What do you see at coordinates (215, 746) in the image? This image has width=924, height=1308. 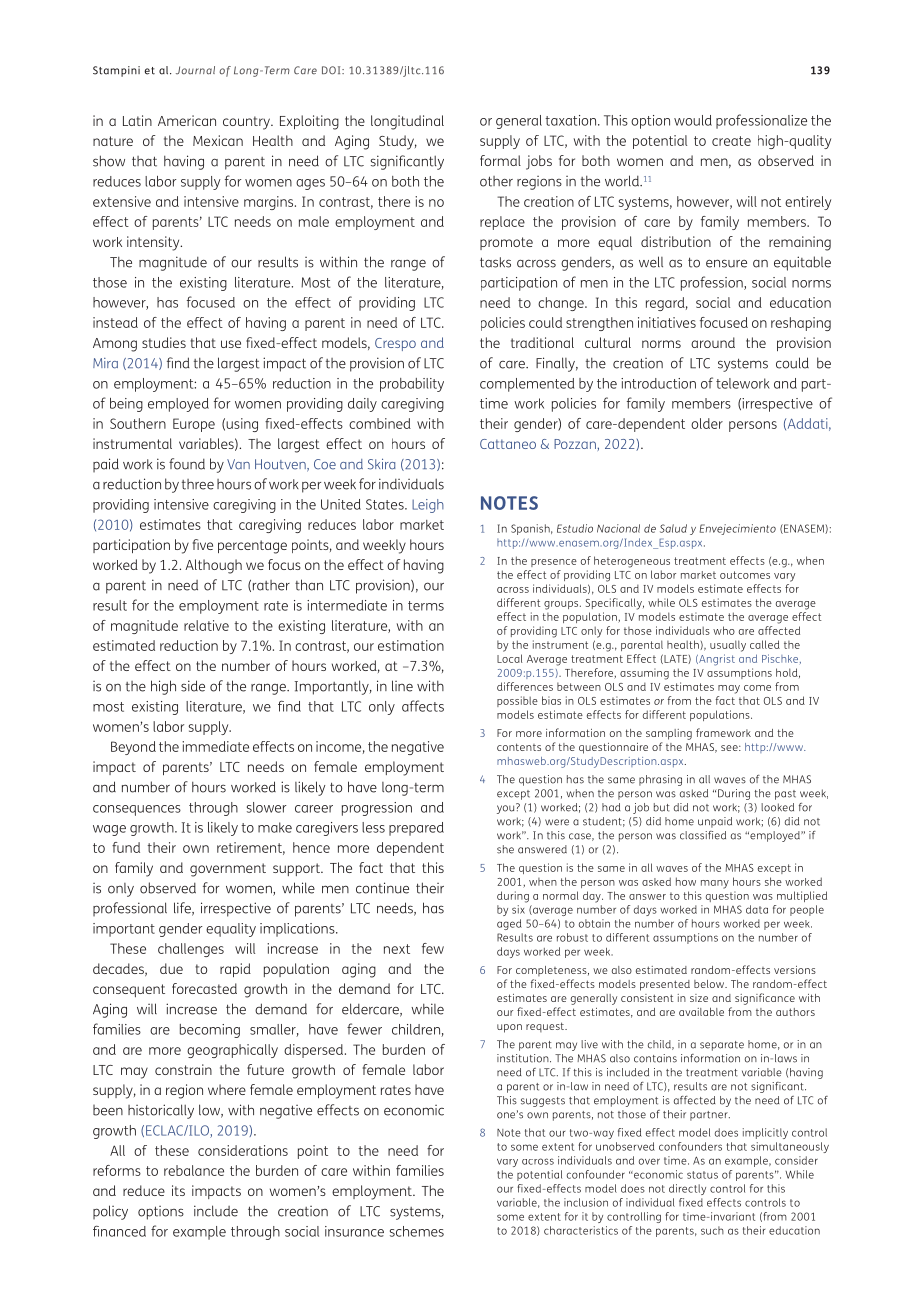 I see `immediate` at bounding box center [215, 746].
